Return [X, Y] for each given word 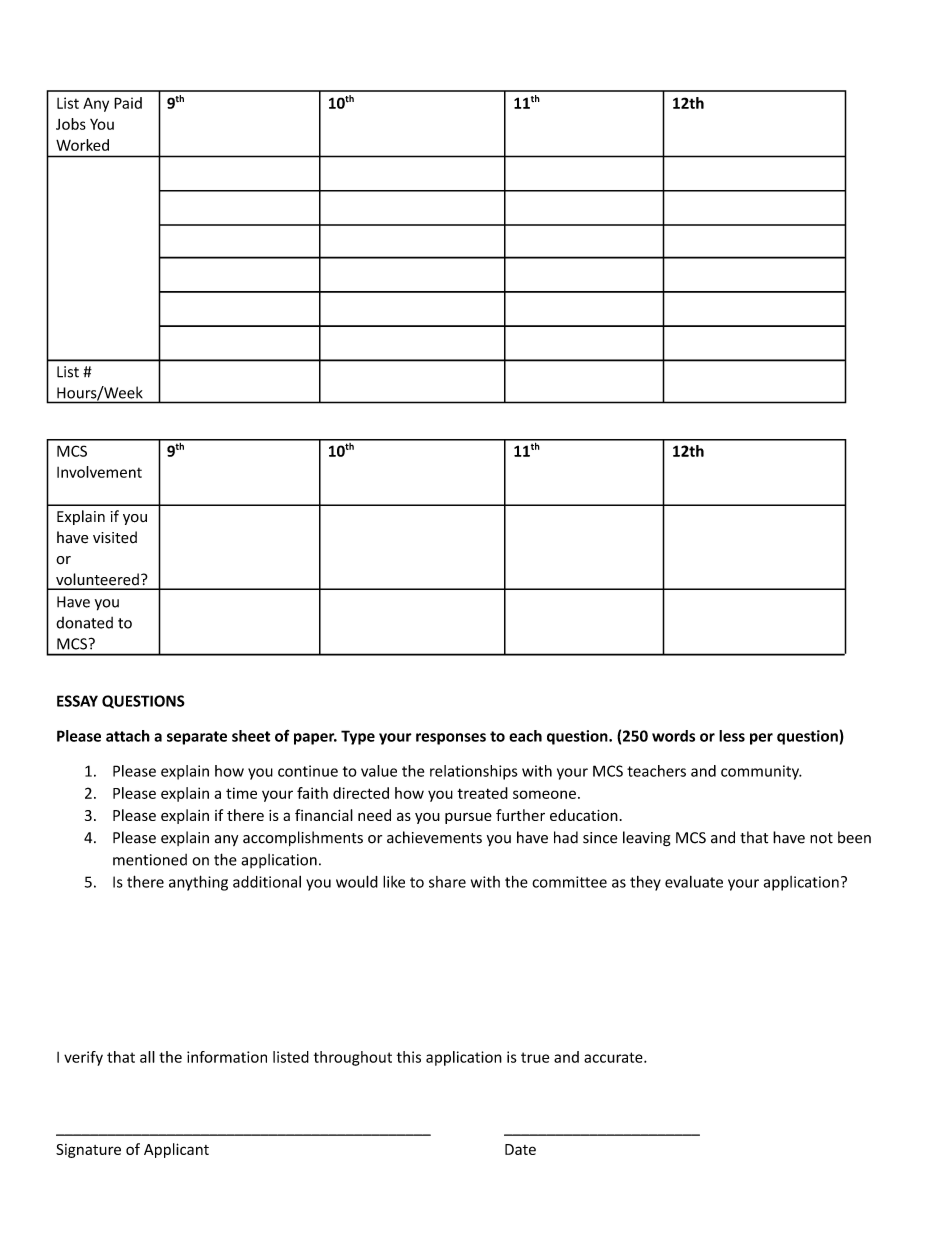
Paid [128, 103]
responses [451, 739]
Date [520, 1149]
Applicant [176, 1150]
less [732, 736]
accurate [614, 1057]
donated [84, 623]
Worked [82, 145]
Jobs [71, 124]
